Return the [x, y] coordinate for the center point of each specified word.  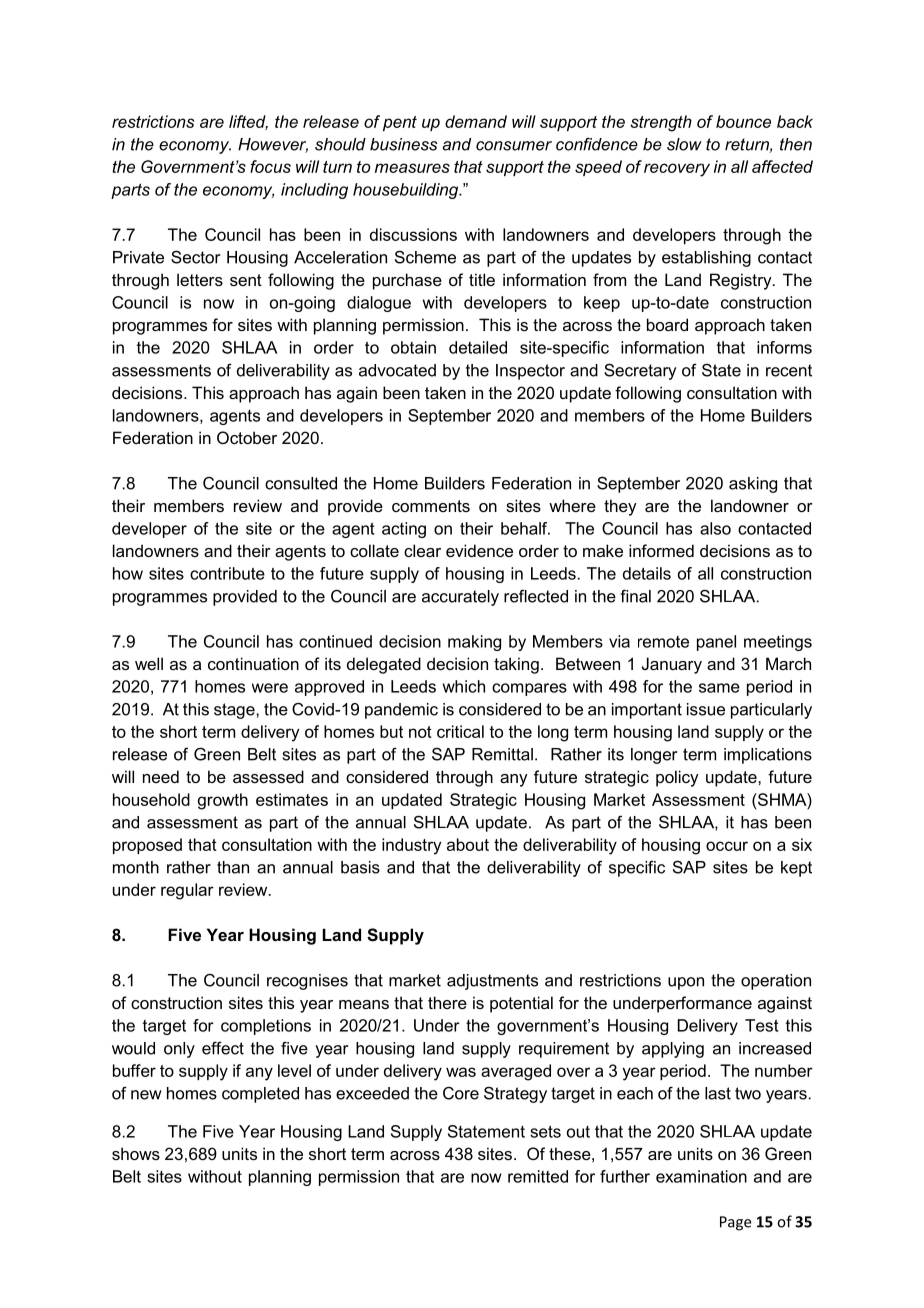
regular [187, 891]
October [247, 437]
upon [686, 983]
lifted [248, 122]
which [464, 686]
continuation [253, 663]
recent [789, 370]
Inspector [530, 372]
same [719, 688]
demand [476, 121]
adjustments [492, 982]
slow [684, 144]
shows [136, 1153]
